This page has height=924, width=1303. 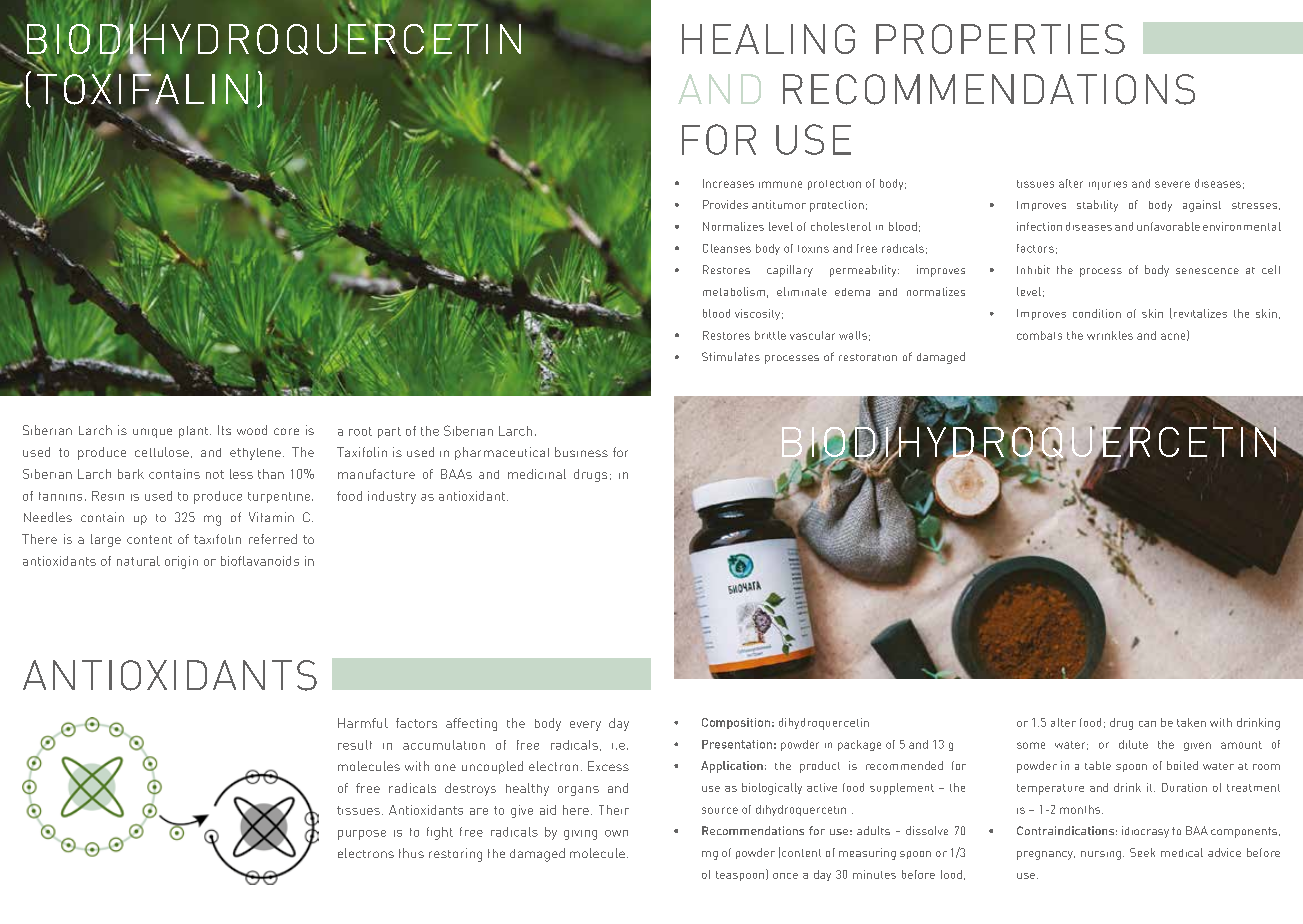 I want to click on can, so click(x=1147, y=724).
